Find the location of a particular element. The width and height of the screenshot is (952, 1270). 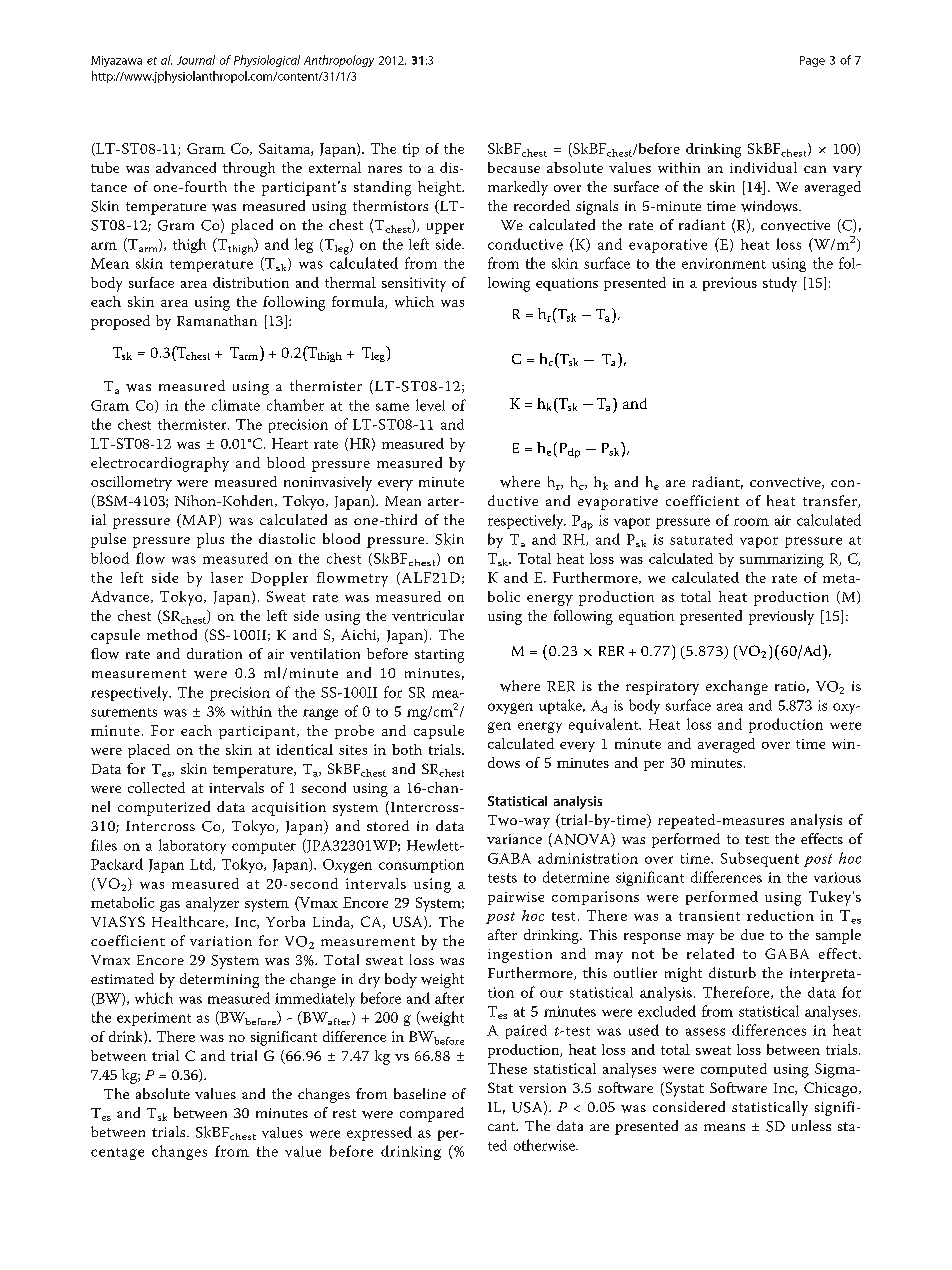

due is located at coordinates (752, 934).
